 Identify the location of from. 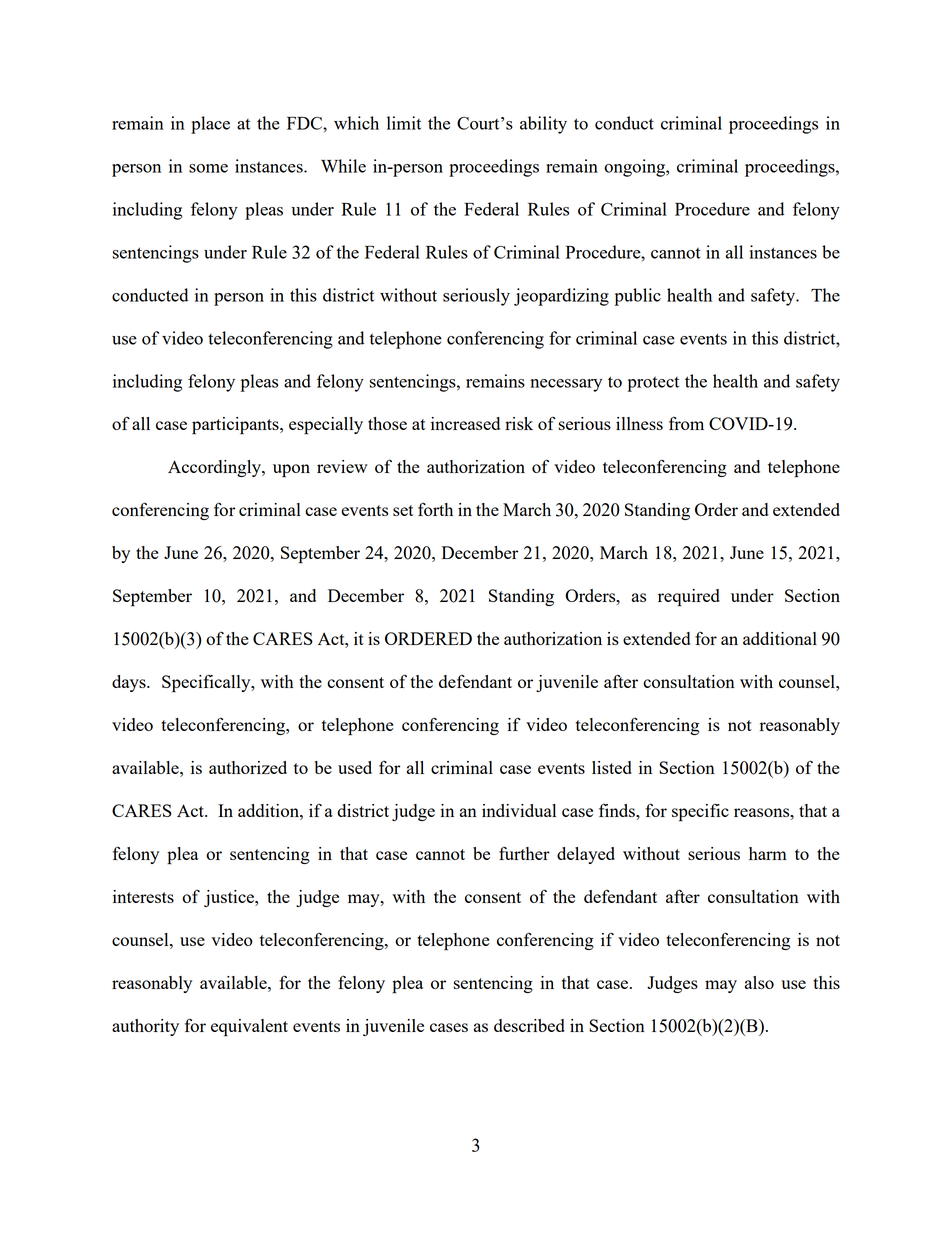
(686, 423).
